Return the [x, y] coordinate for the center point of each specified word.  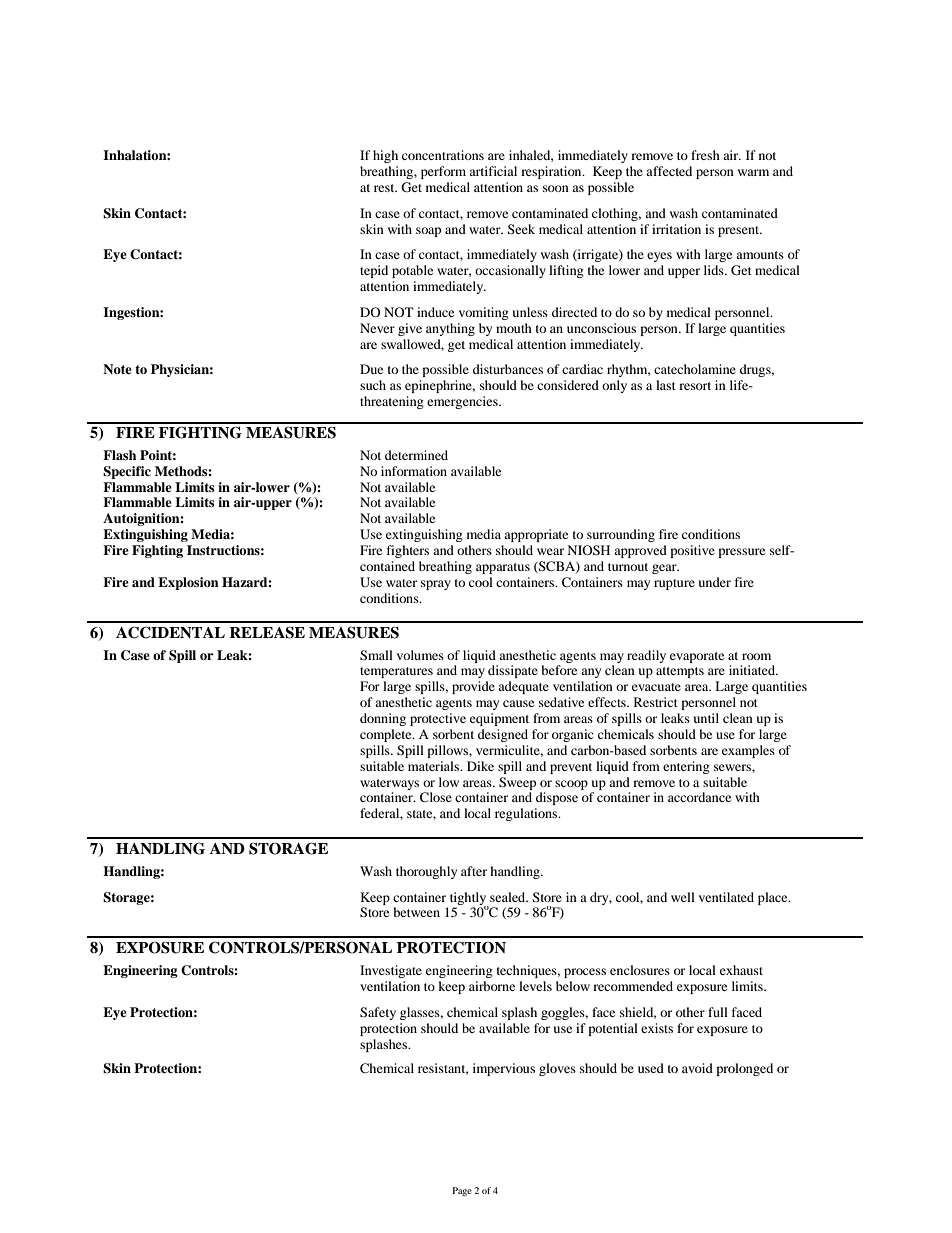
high [385, 156]
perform [443, 172]
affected [669, 171]
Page [462, 1191]
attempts [680, 672]
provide [473, 687]
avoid [697, 1068]
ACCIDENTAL [170, 632]
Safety [378, 1013]
